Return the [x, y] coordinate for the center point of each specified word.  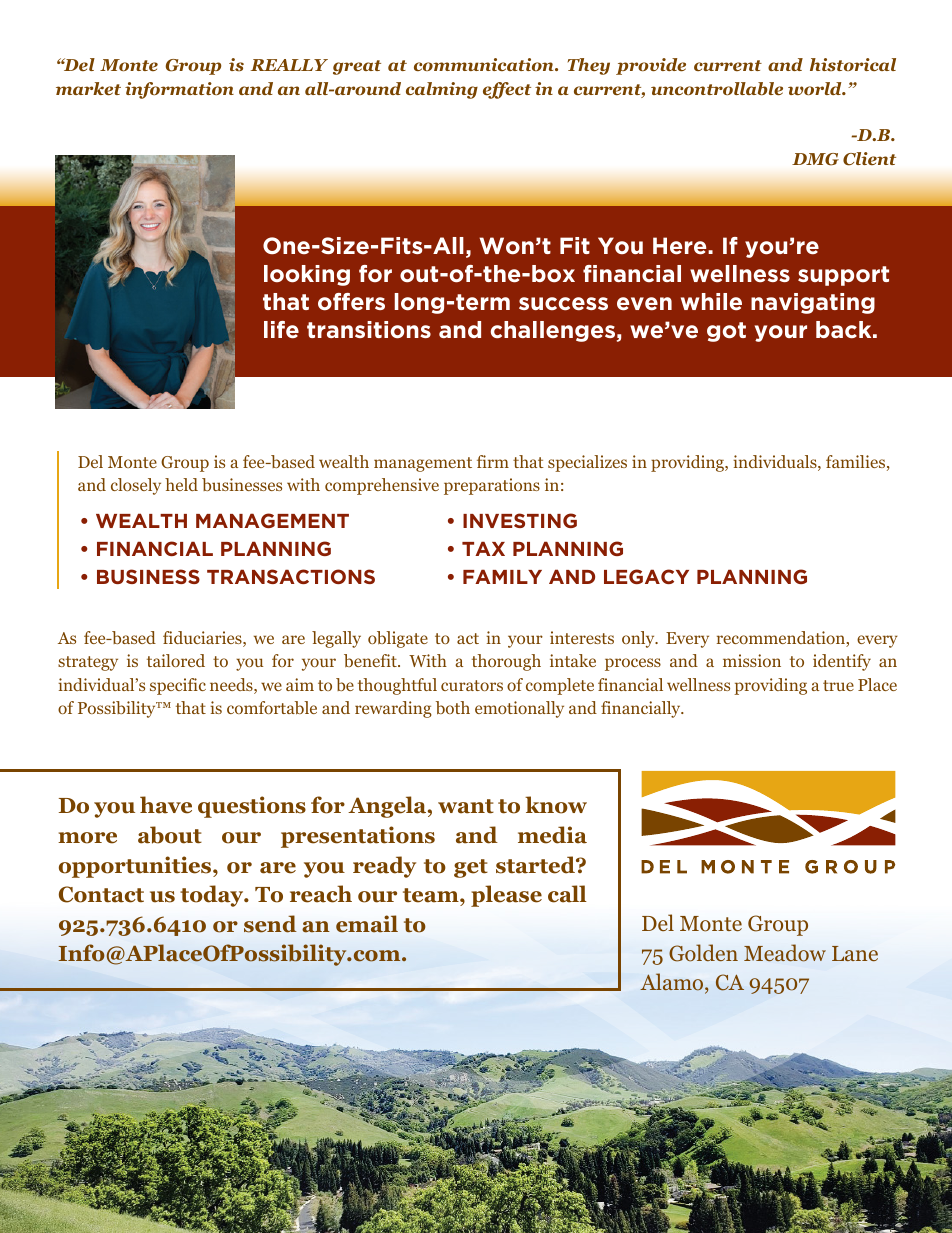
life [281, 330]
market [88, 89]
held [181, 484]
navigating [813, 303]
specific [178, 686]
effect [507, 90]
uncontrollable [717, 89]
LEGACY [646, 576]
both [453, 708]
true [838, 685]
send [270, 924]
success [563, 304]
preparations [492, 486]
